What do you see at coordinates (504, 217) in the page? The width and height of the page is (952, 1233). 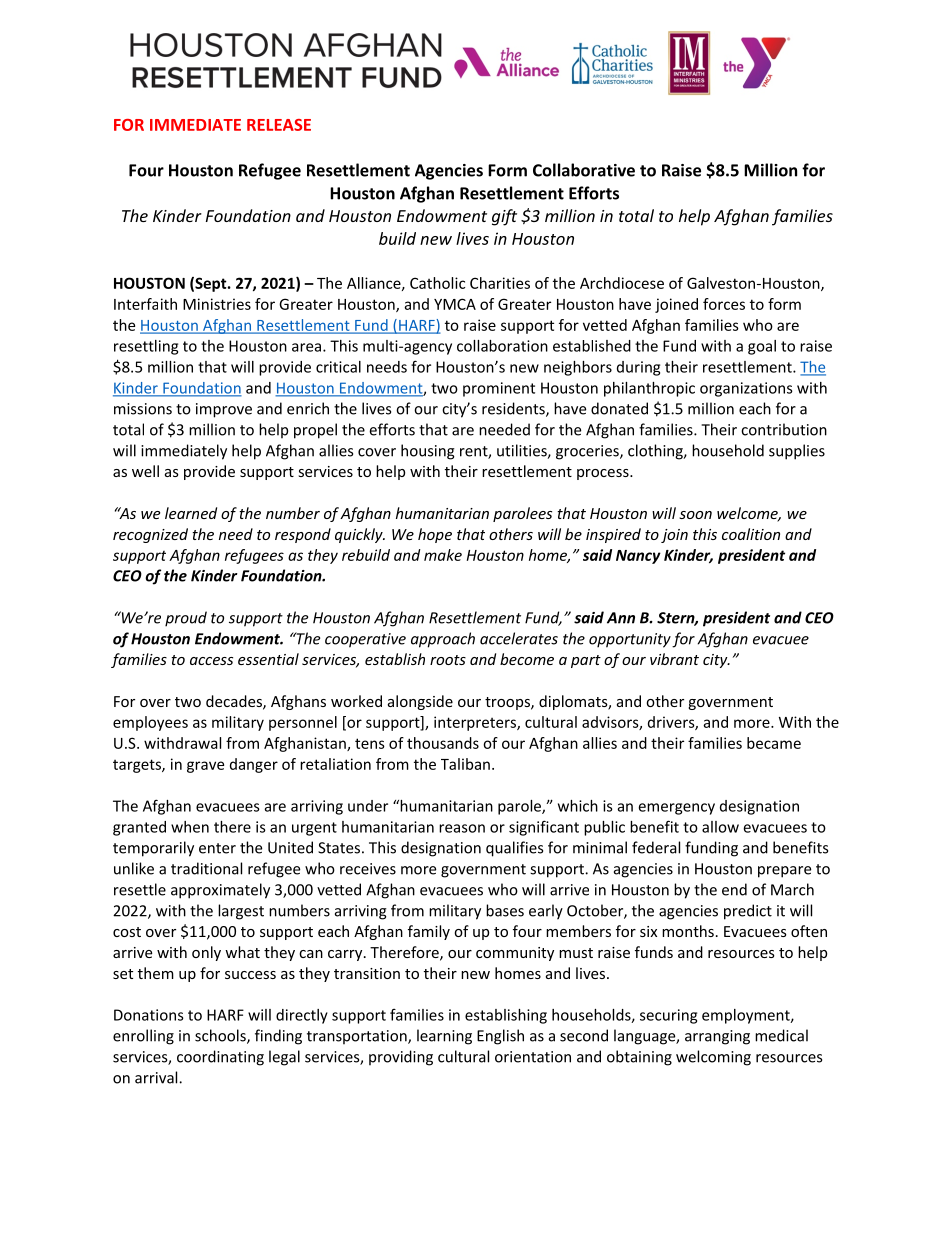 I see `gift` at bounding box center [504, 217].
